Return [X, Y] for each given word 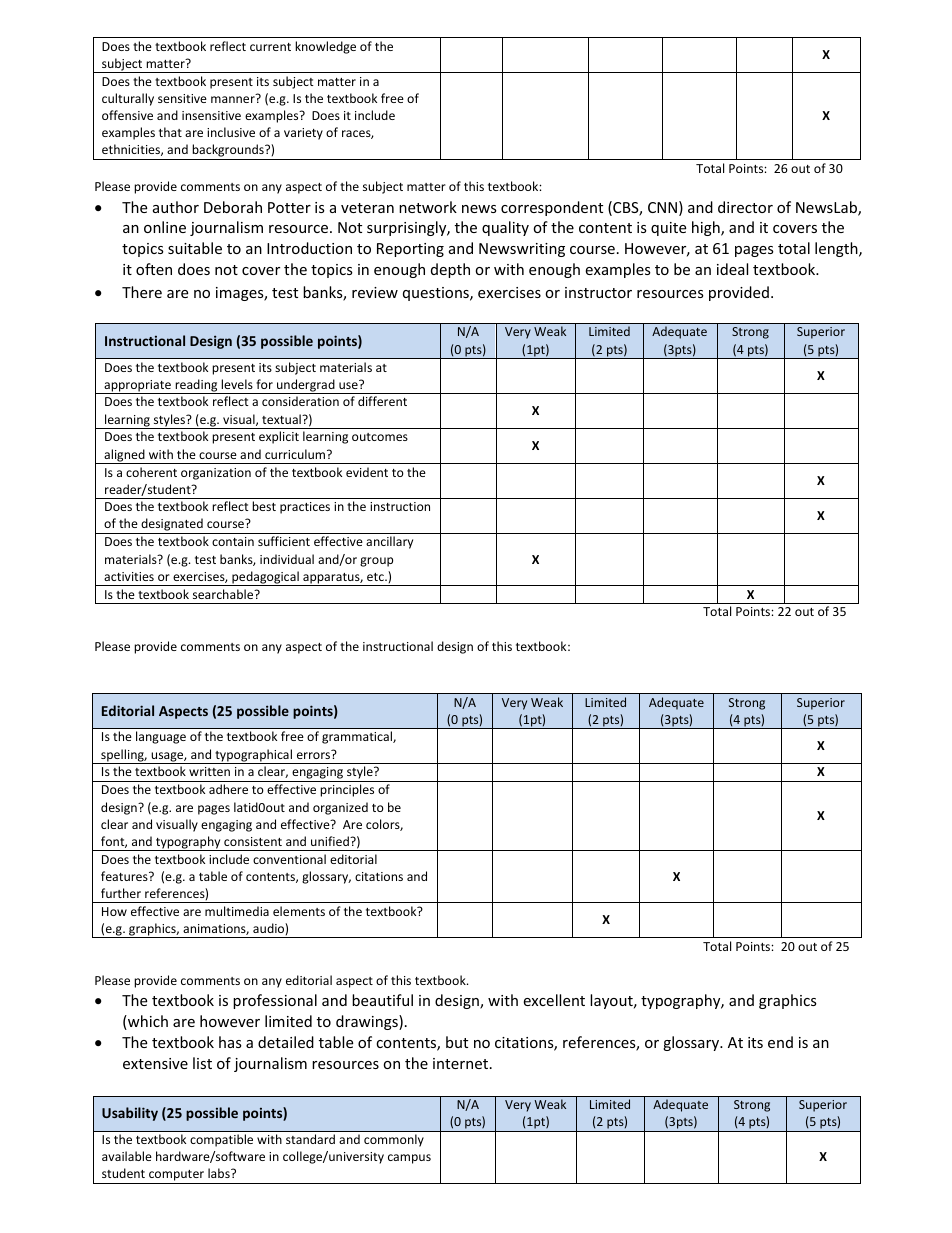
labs [220, 1173]
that [170, 132]
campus [409, 1159]
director [745, 207]
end [780, 1042]
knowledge [325, 47]
